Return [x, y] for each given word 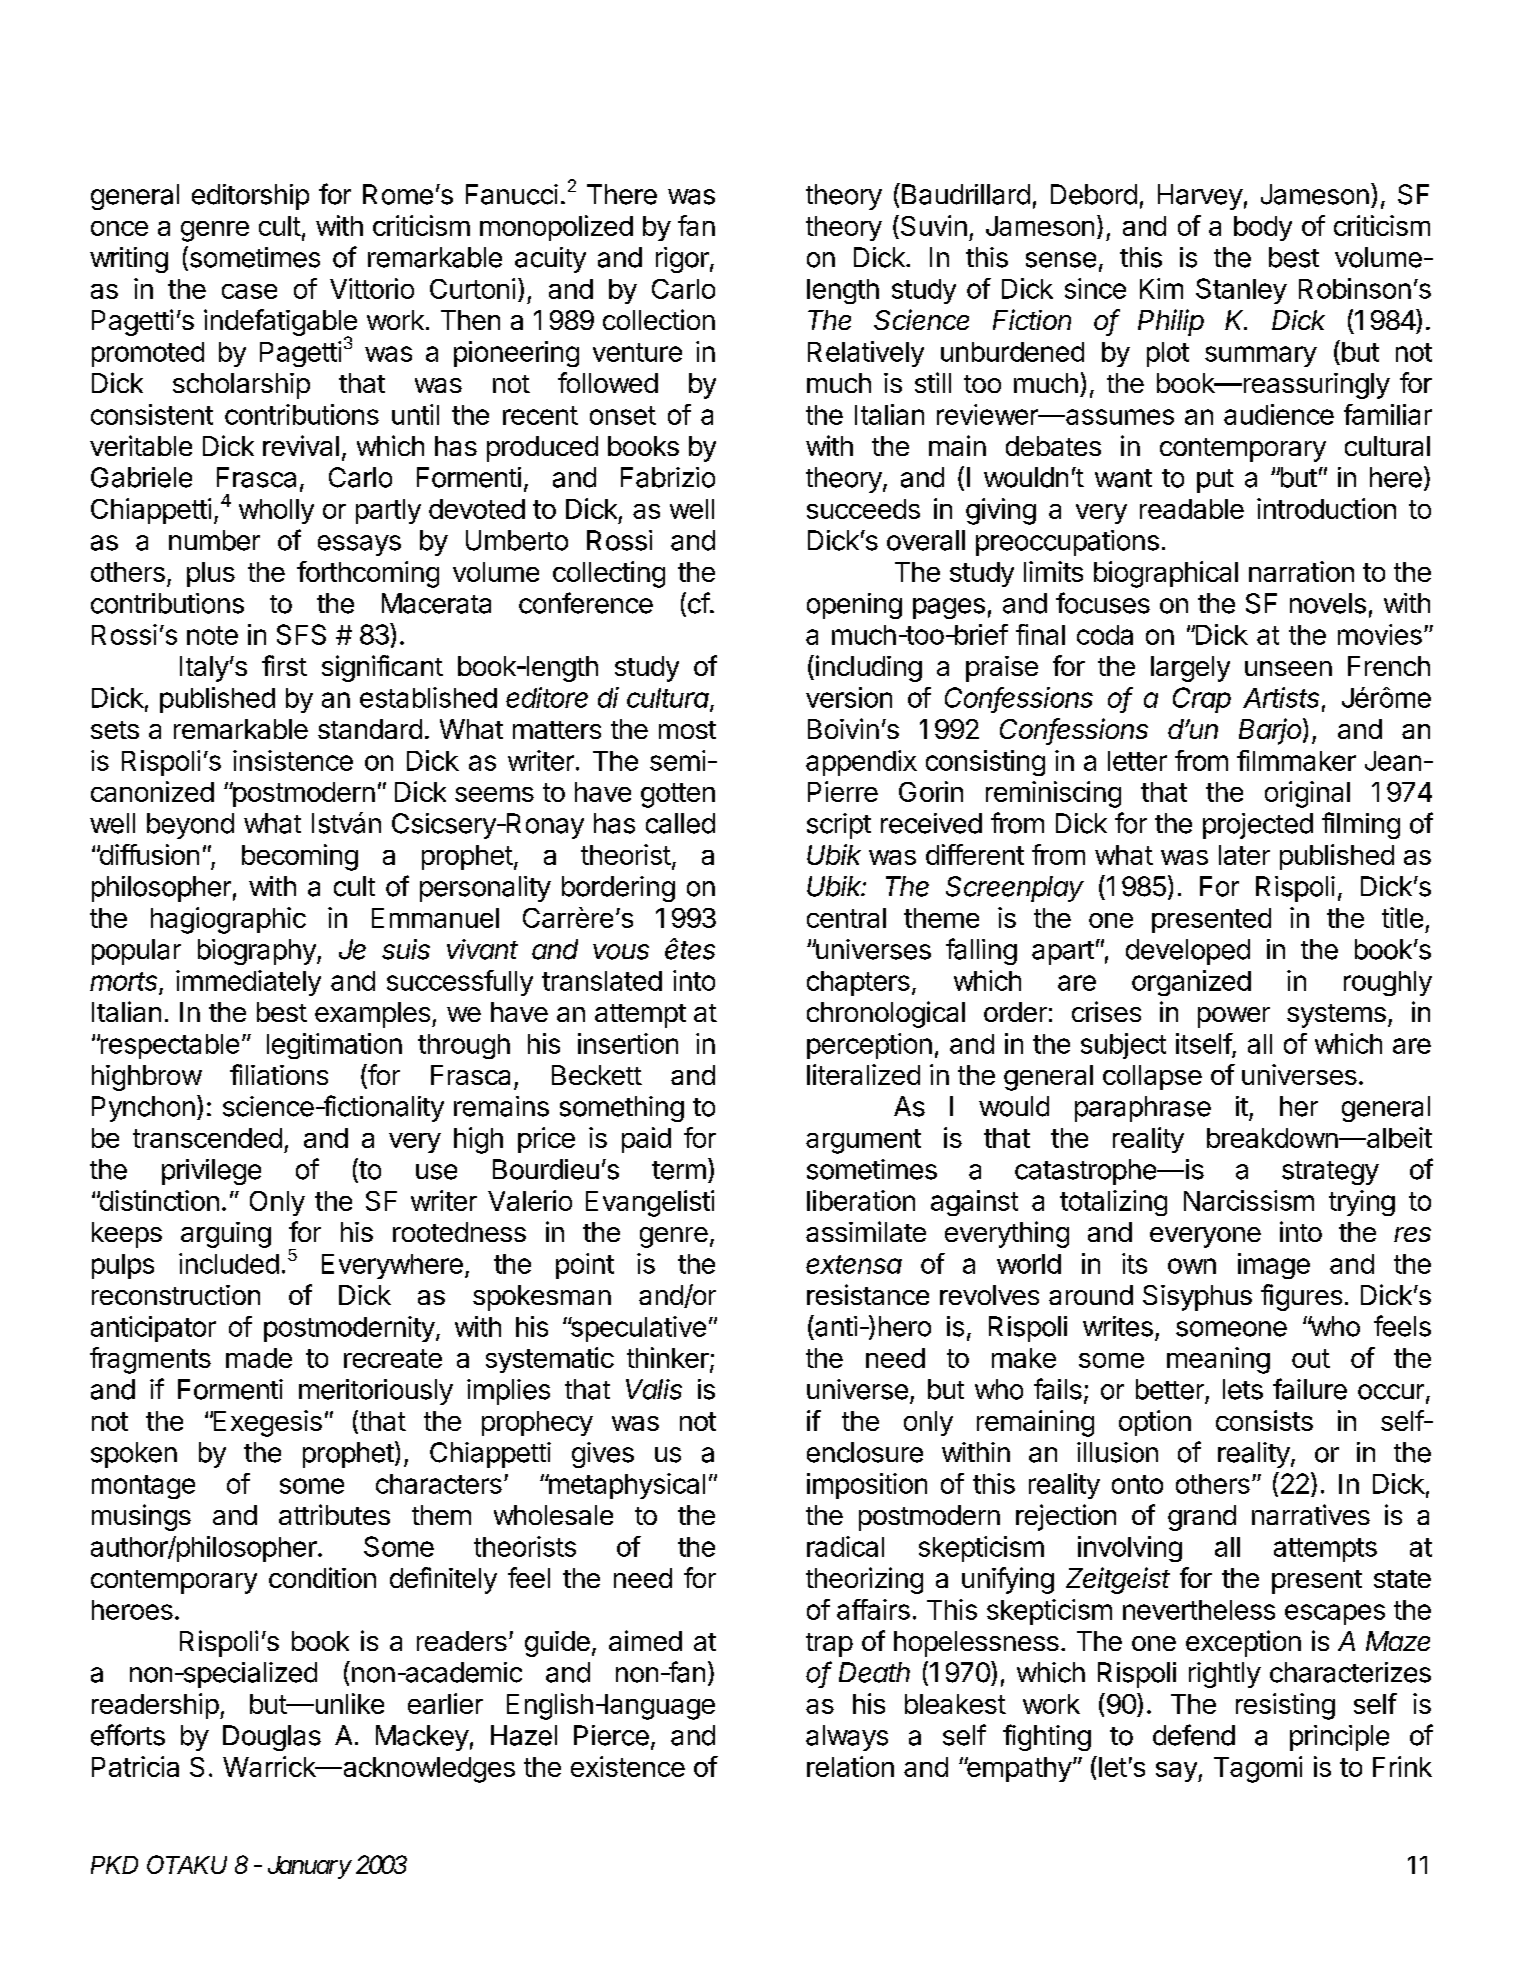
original [1307, 794]
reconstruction [176, 1295]
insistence [293, 760]
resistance [868, 1294]
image [1274, 1266]
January [309, 1867]
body [1263, 228]
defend [1194, 1735]
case [249, 291]
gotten [678, 795]
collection [659, 319]
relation [850, 1766]
